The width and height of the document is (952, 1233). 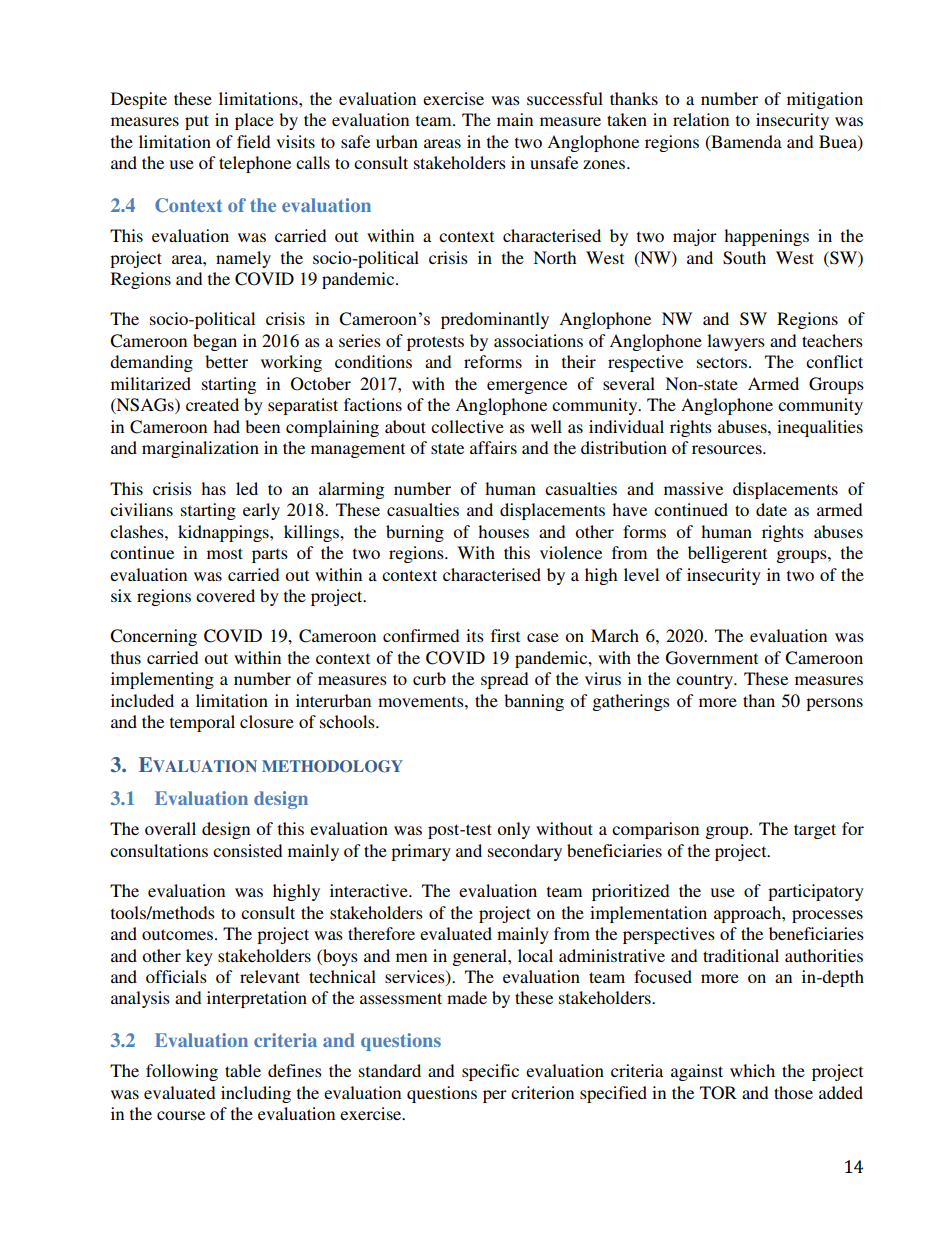 What do you see at coordinates (752, 1070) in the document?
I see `which` at bounding box center [752, 1070].
